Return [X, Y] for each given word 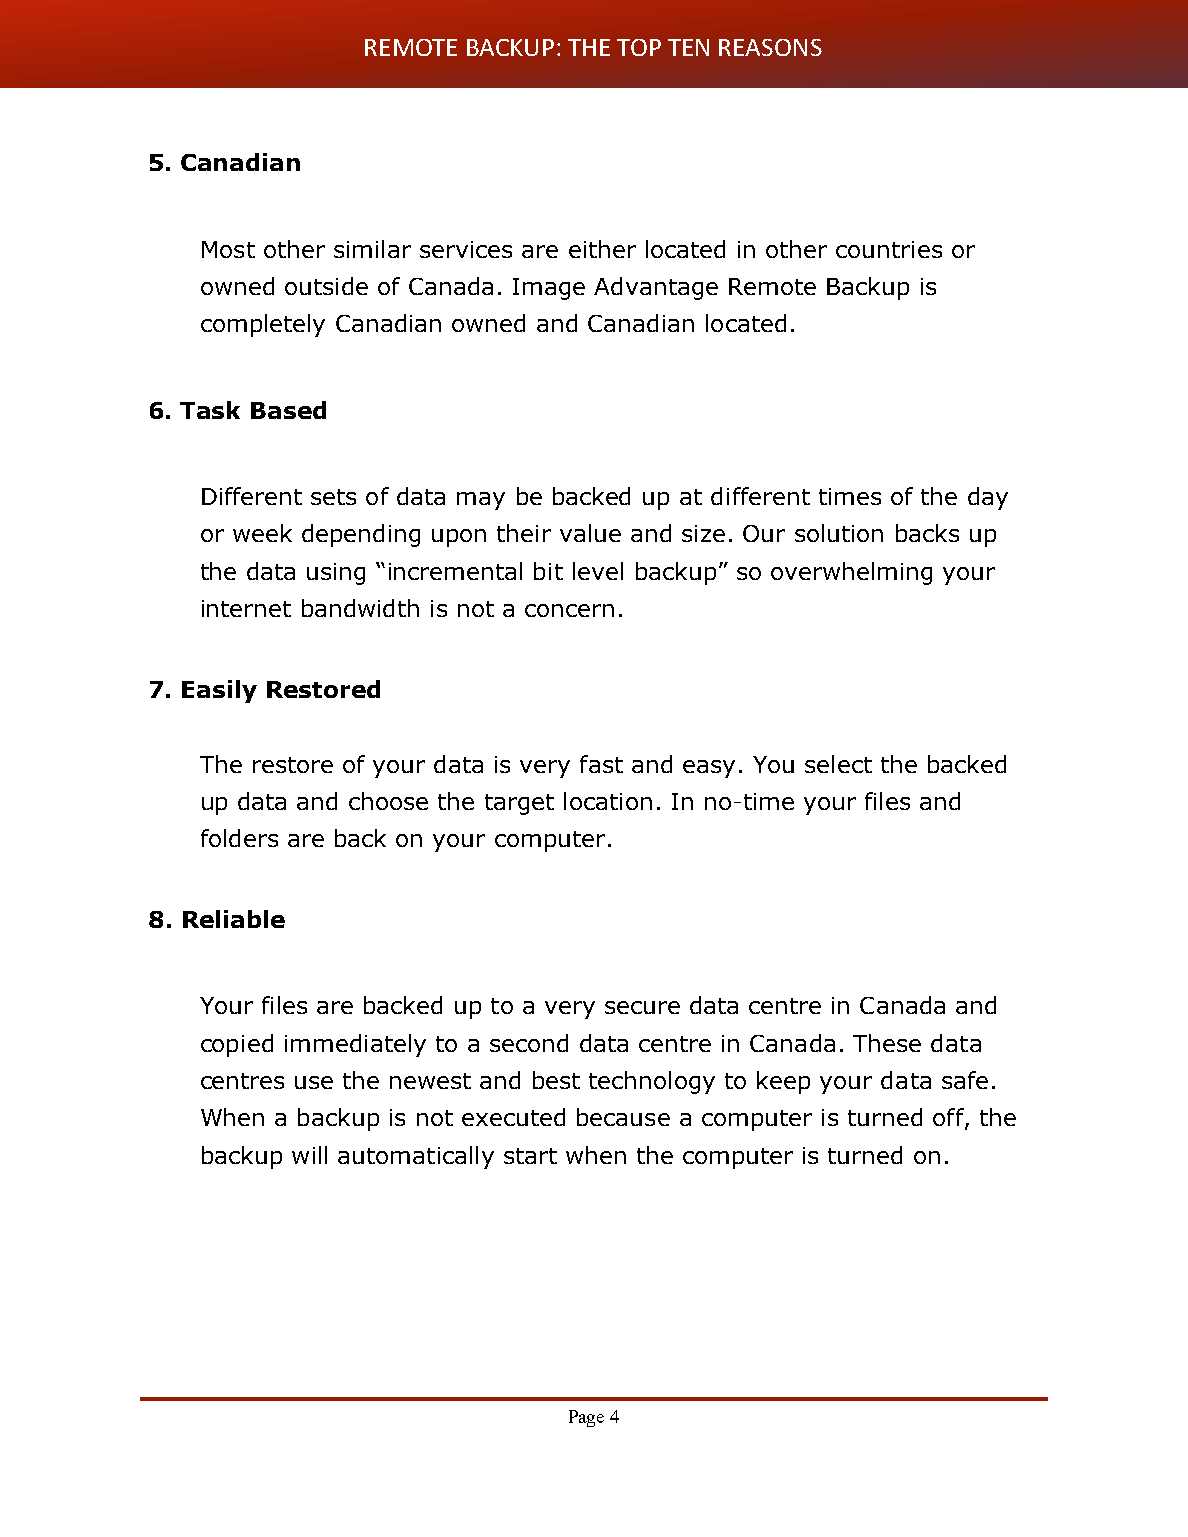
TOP [639, 47]
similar [372, 249]
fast [601, 764]
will [309, 1155]
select [838, 764]
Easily [219, 691]
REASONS [770, 47]
